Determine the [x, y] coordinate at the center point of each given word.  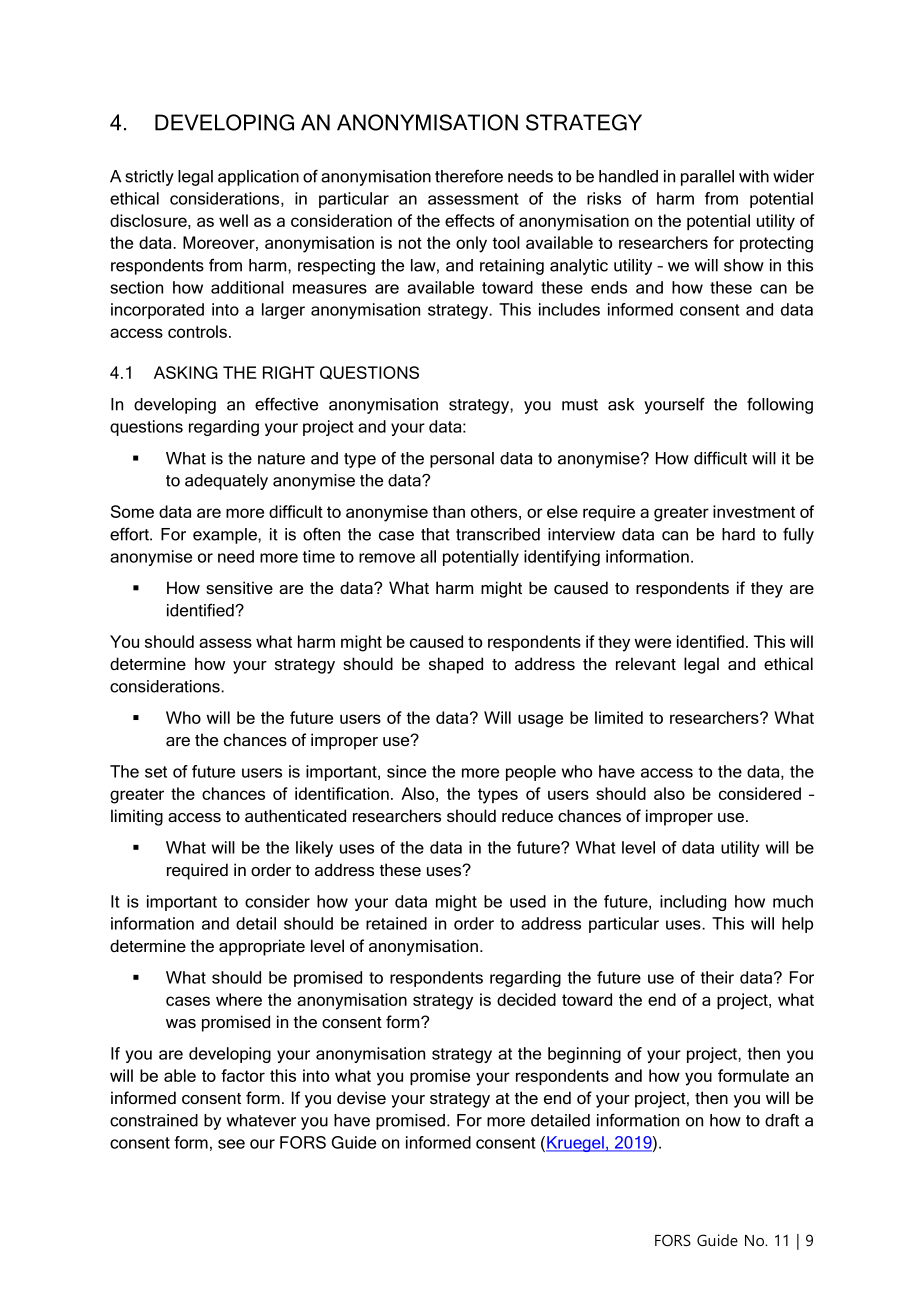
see [231, 1144]
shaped [456, 665]
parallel [707, 178]
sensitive [239, 587]
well [233, 220]
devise [361, 1097]
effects [470, 220]
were [652, 643]
